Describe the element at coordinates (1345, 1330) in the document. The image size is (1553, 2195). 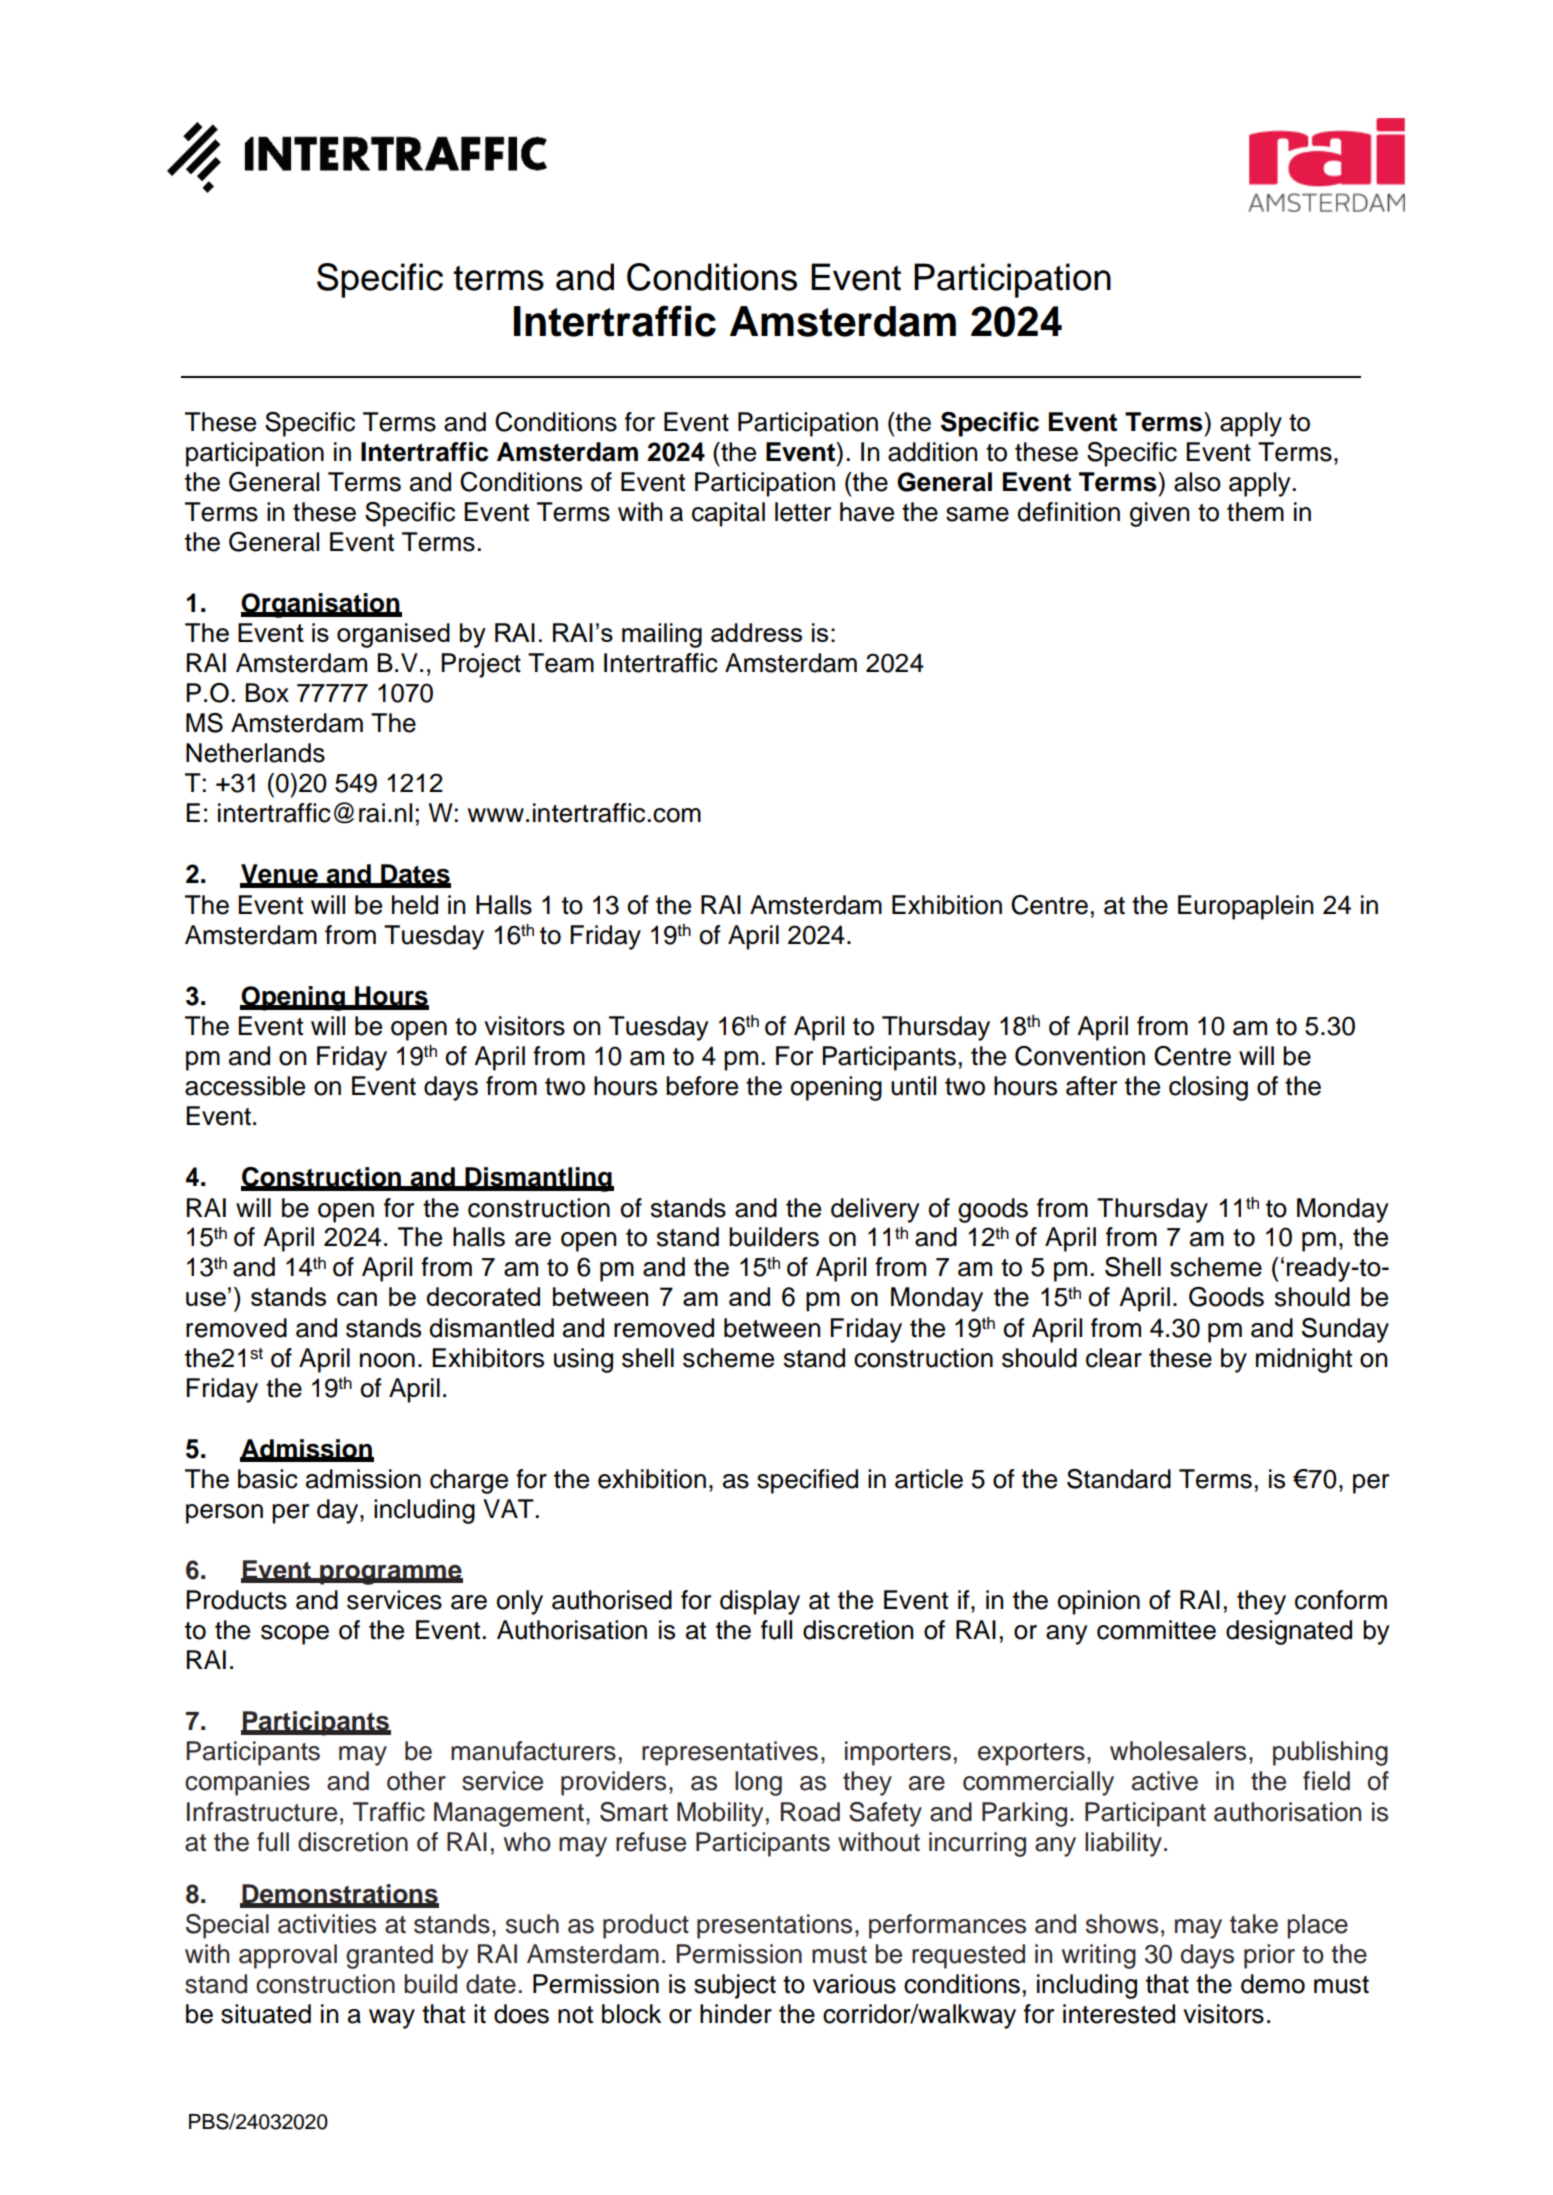
I see `Sunday` at that location.
